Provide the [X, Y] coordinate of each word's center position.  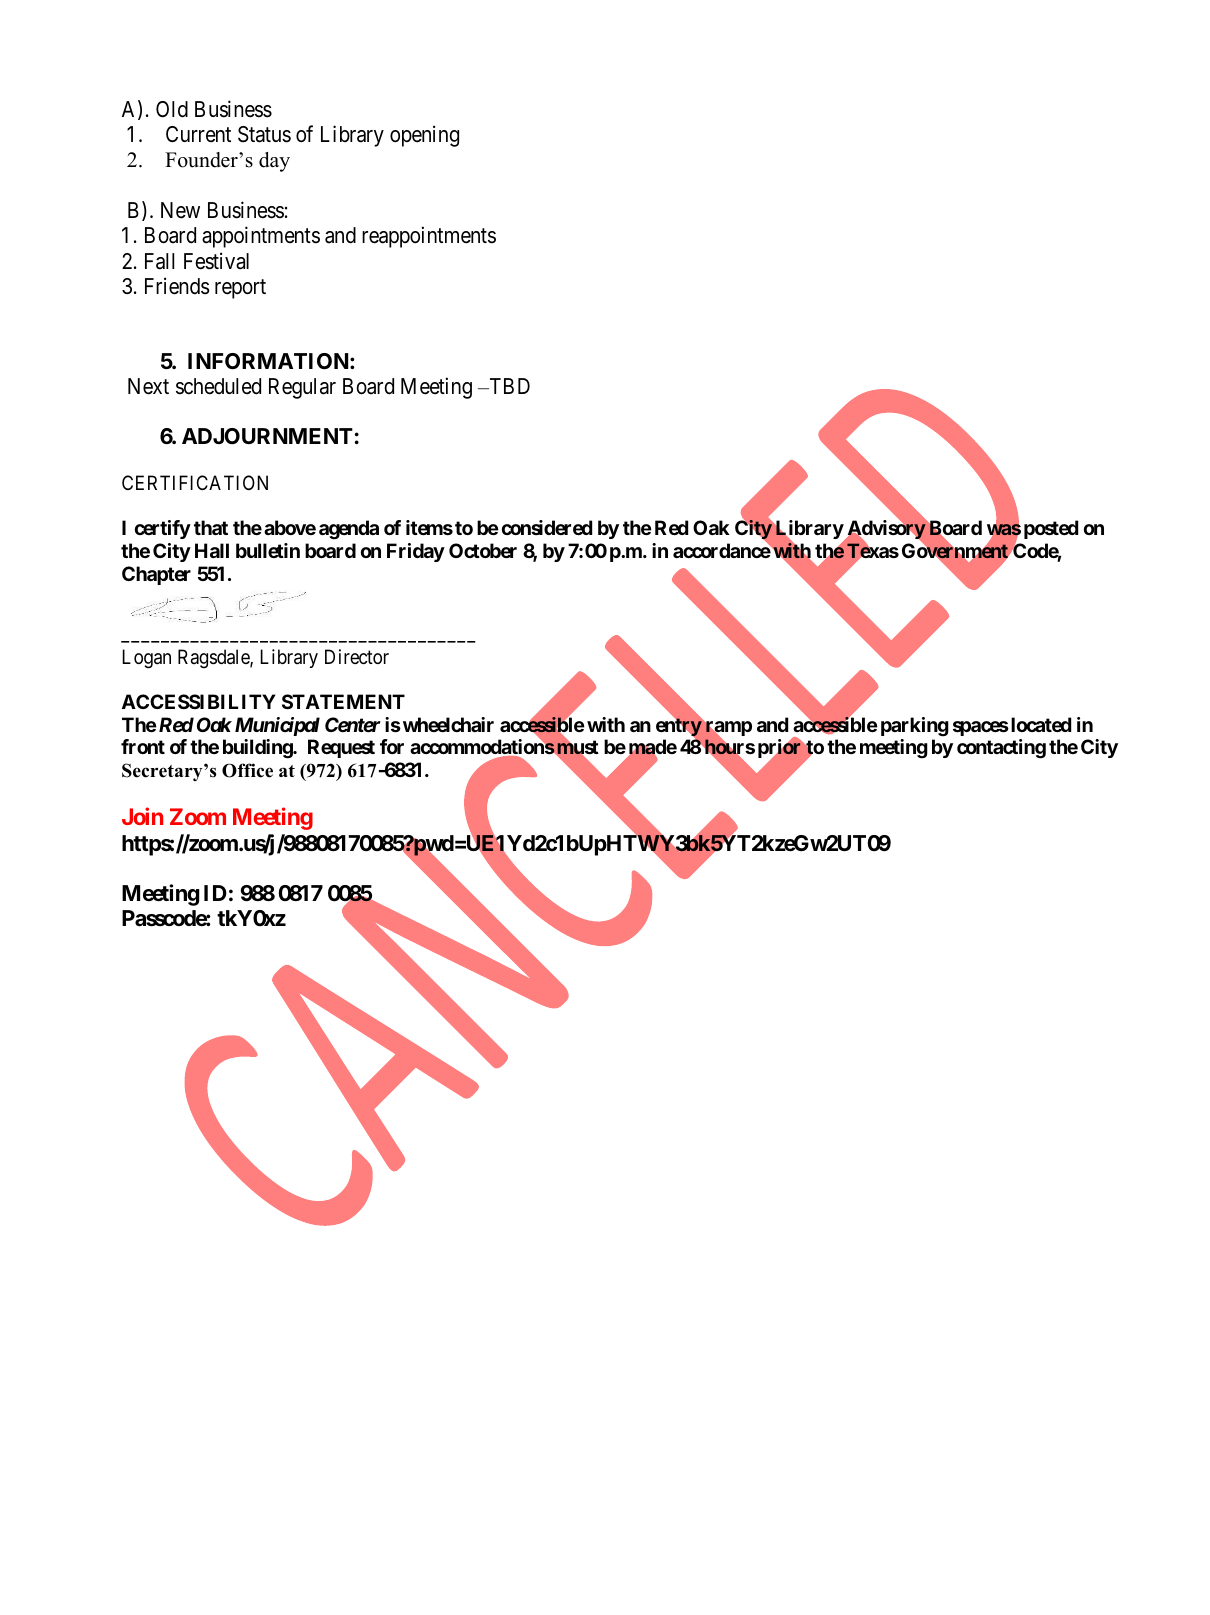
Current [198, 134]
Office [247, 770]
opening [424, 136]
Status [264, 134]
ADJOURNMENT [267, 436]
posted [1051, 529]
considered [547, 527]
